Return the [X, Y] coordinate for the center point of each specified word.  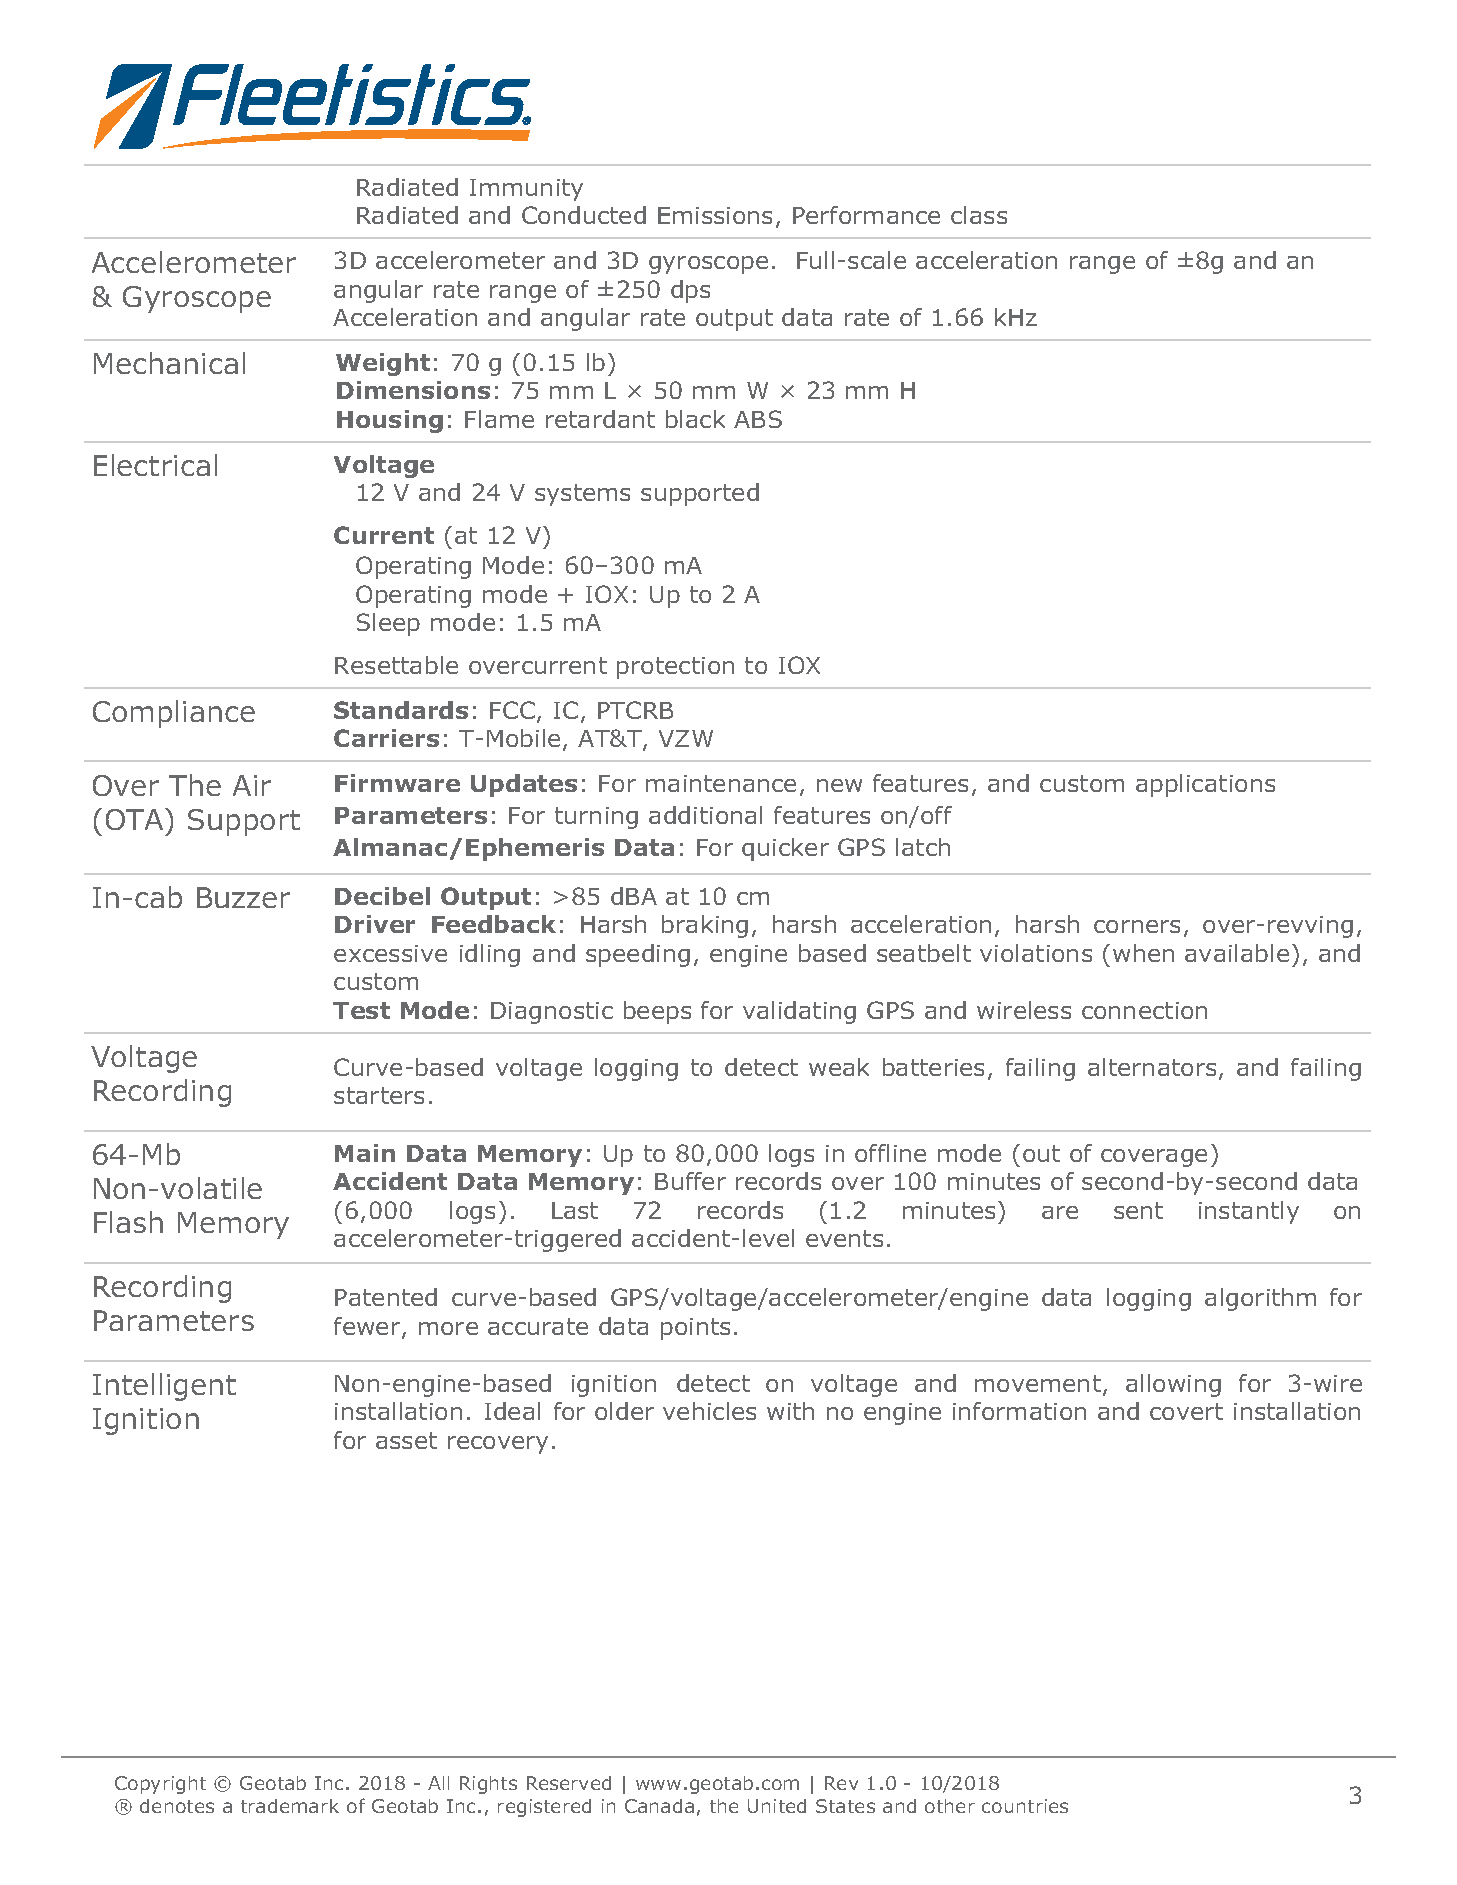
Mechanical [169, 363]
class [979, 215]
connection [1144, 1010]
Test [361, 1010]
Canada [659, 1806]
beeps [657, 1012]
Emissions [715, 215]
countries [1025, 1806]
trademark [290, 1806]
